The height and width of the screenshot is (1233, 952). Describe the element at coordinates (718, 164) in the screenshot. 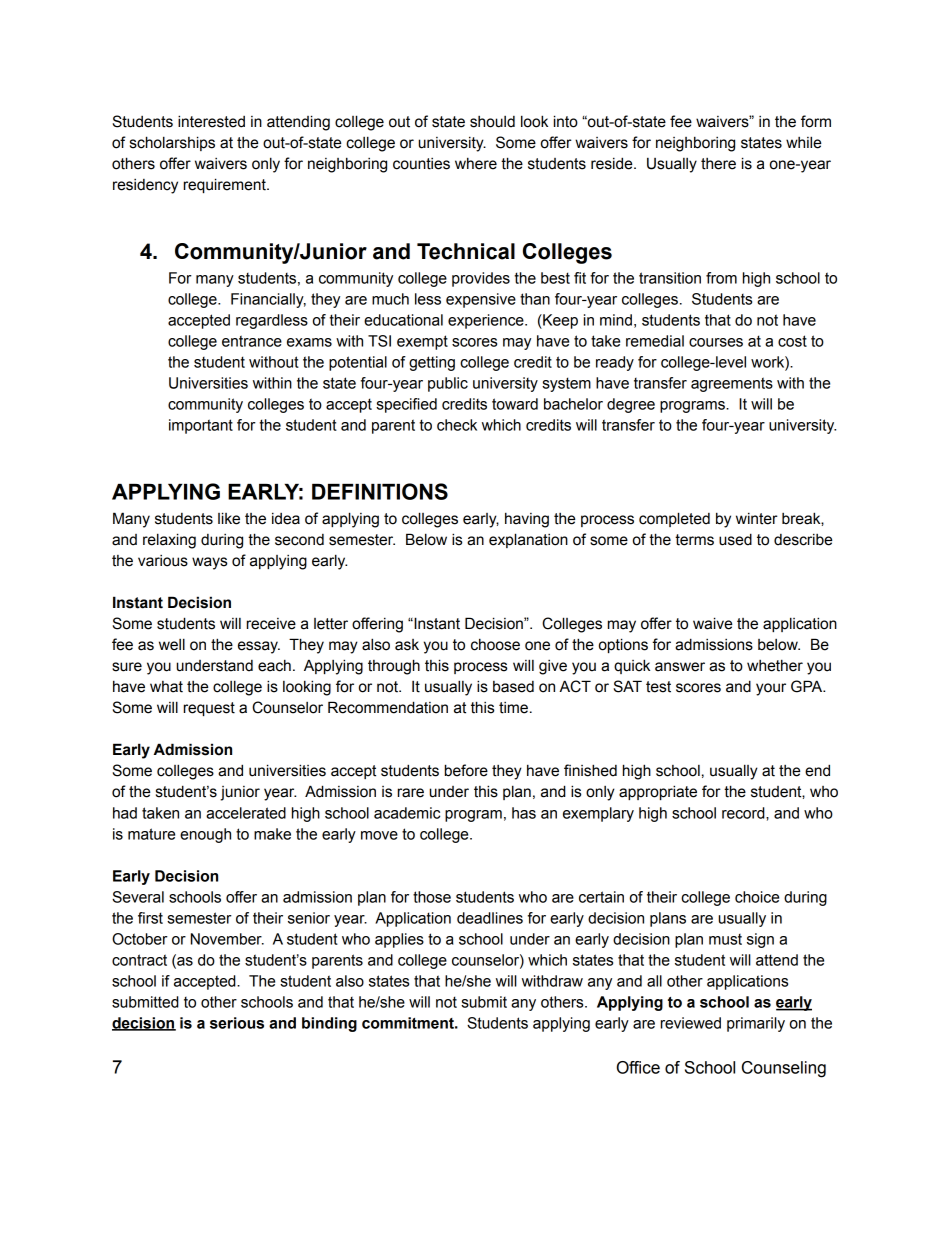

I see `there` at that location.
